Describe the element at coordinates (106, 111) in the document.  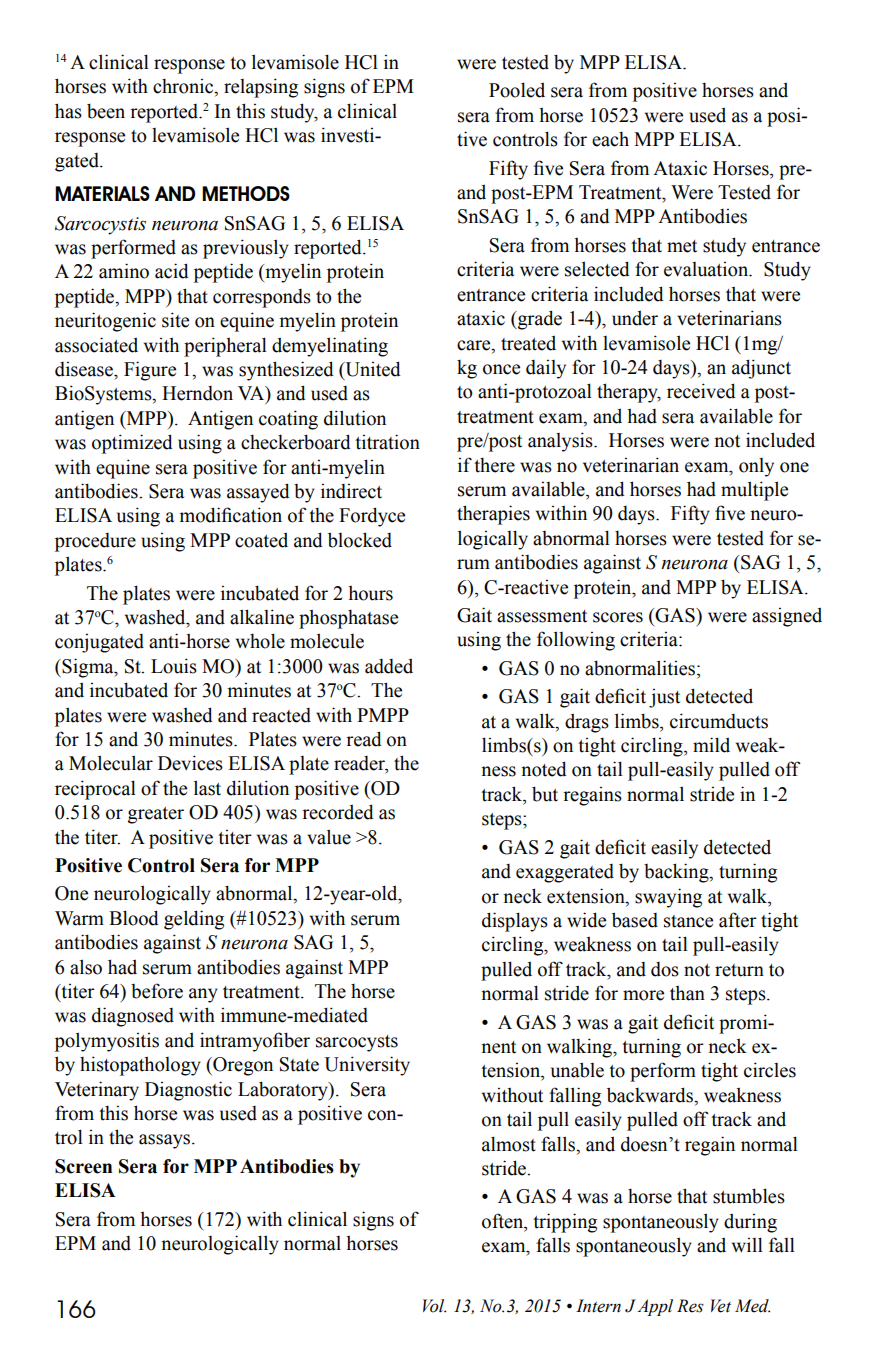
I see `been` at that location.
